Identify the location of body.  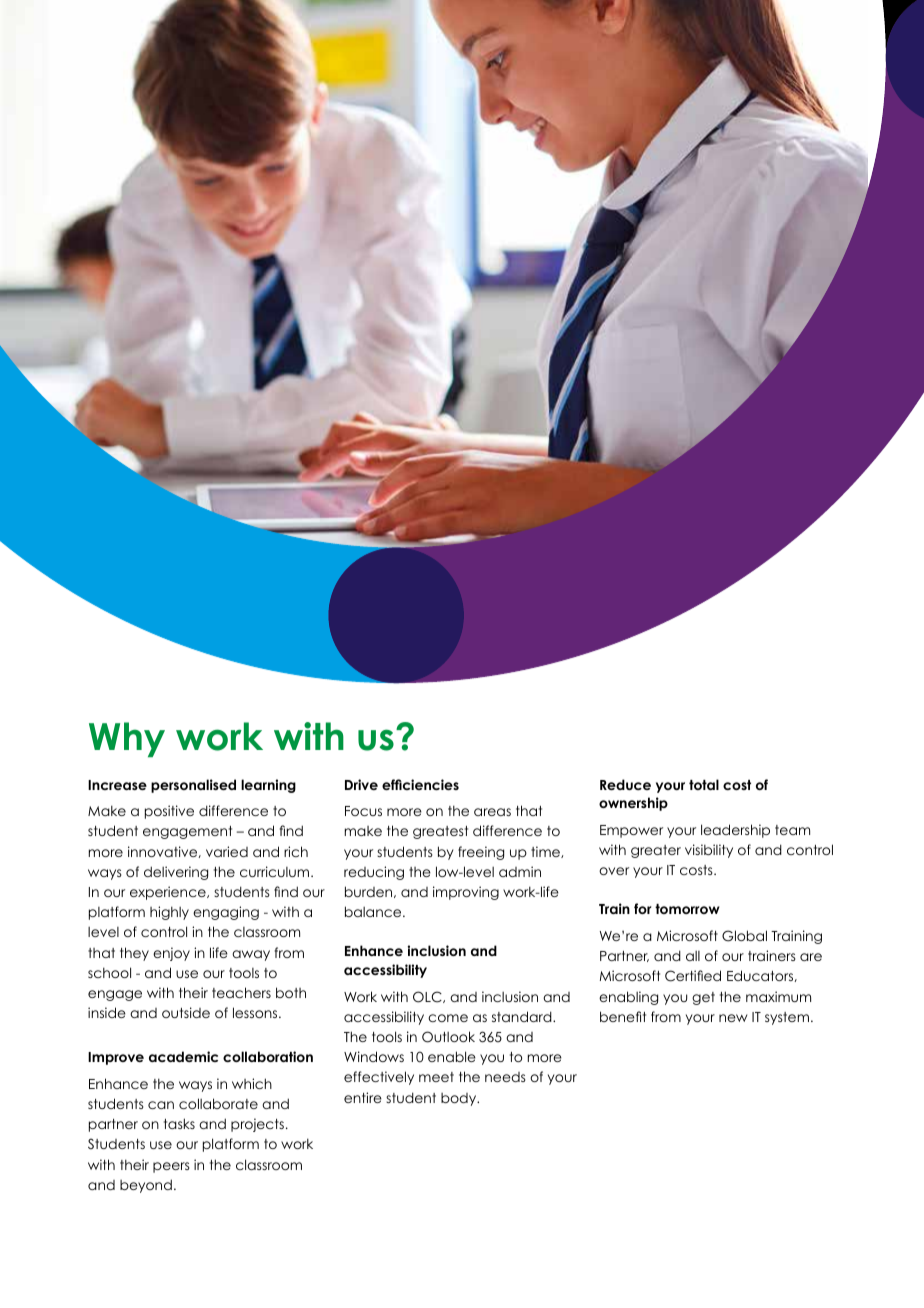
(460, 1099).
